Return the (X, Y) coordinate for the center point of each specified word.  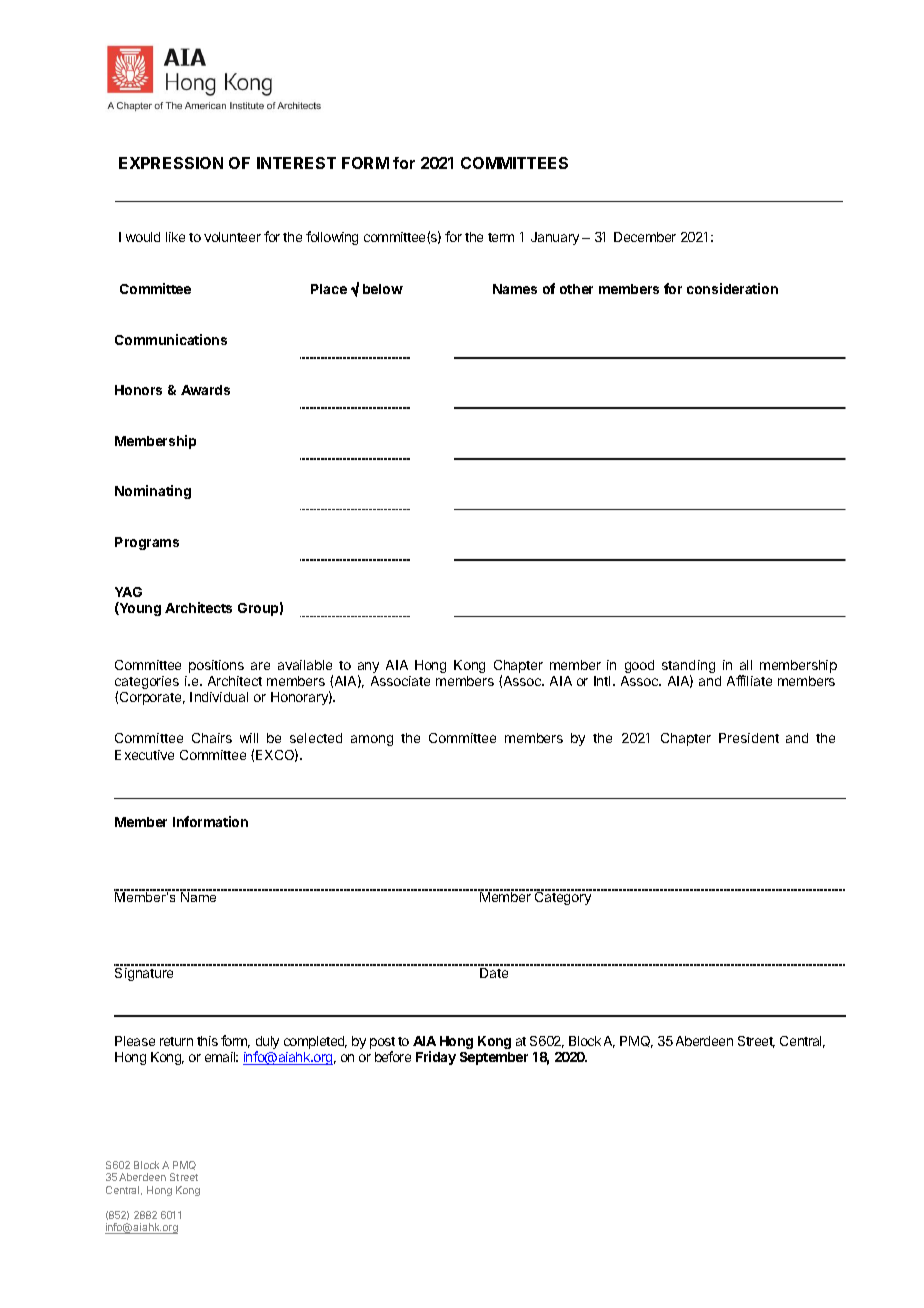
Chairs (212, 738)
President (749, 738)
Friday (436, 1058)
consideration (732, 288)
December (645, 237)
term (501, 237)
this (207, 1041)
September (494, 1058)
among (372, 740)
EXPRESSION (171, 163)
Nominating (153, 492)
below (383, 289)
